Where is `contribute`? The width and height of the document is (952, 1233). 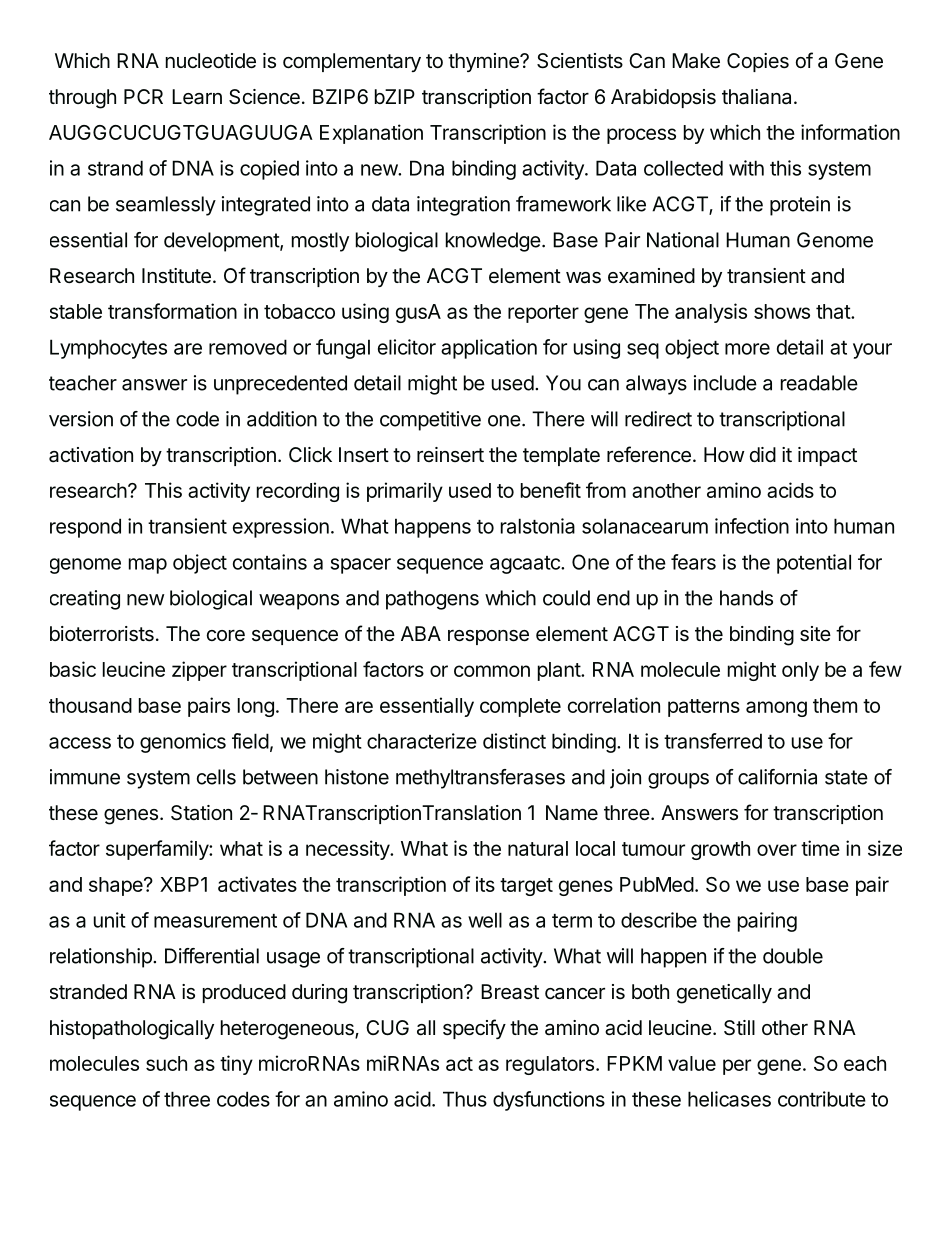
contribute is located at coordinates (822, 1099).
